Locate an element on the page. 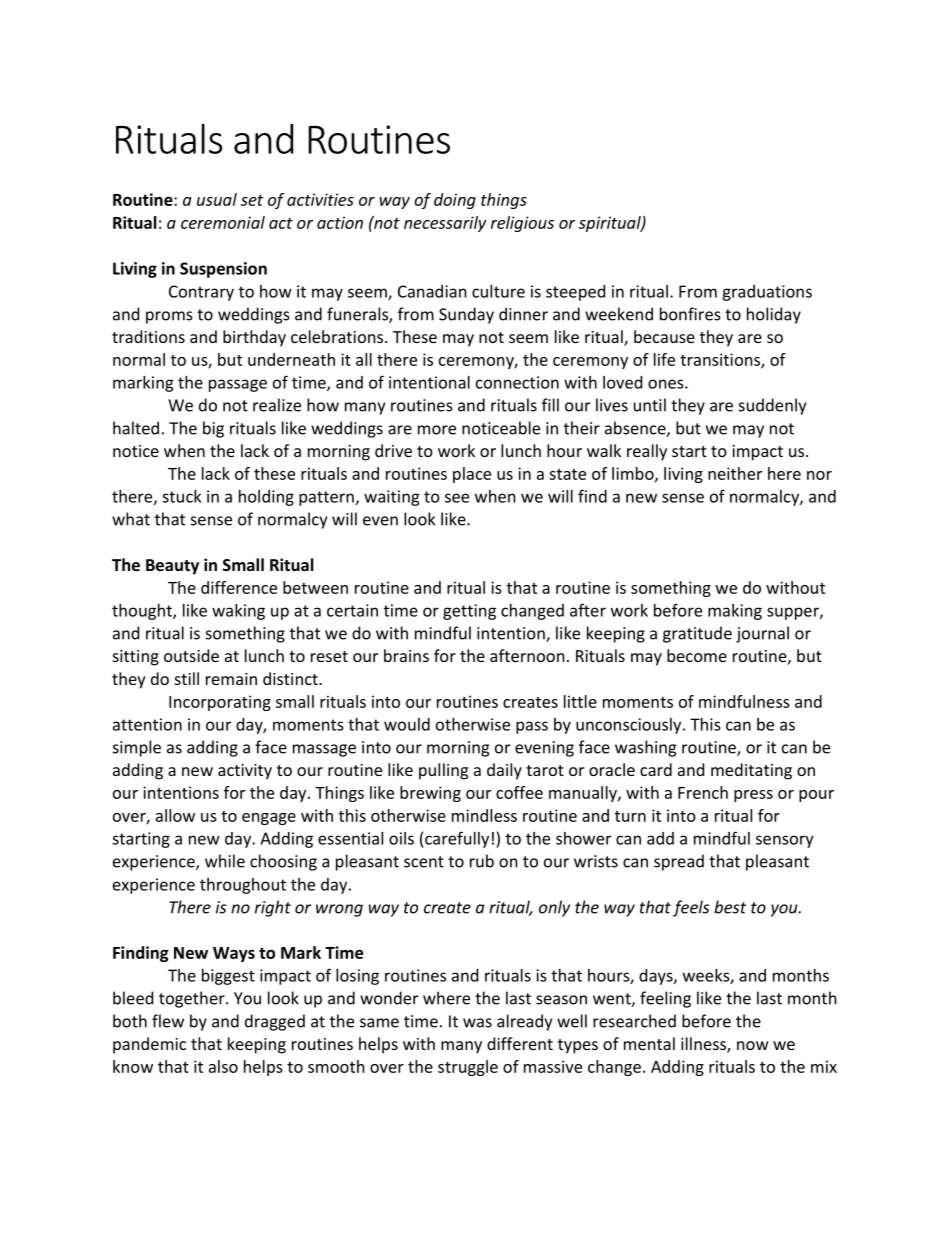  graduations is located at coordinates (767, 293).
